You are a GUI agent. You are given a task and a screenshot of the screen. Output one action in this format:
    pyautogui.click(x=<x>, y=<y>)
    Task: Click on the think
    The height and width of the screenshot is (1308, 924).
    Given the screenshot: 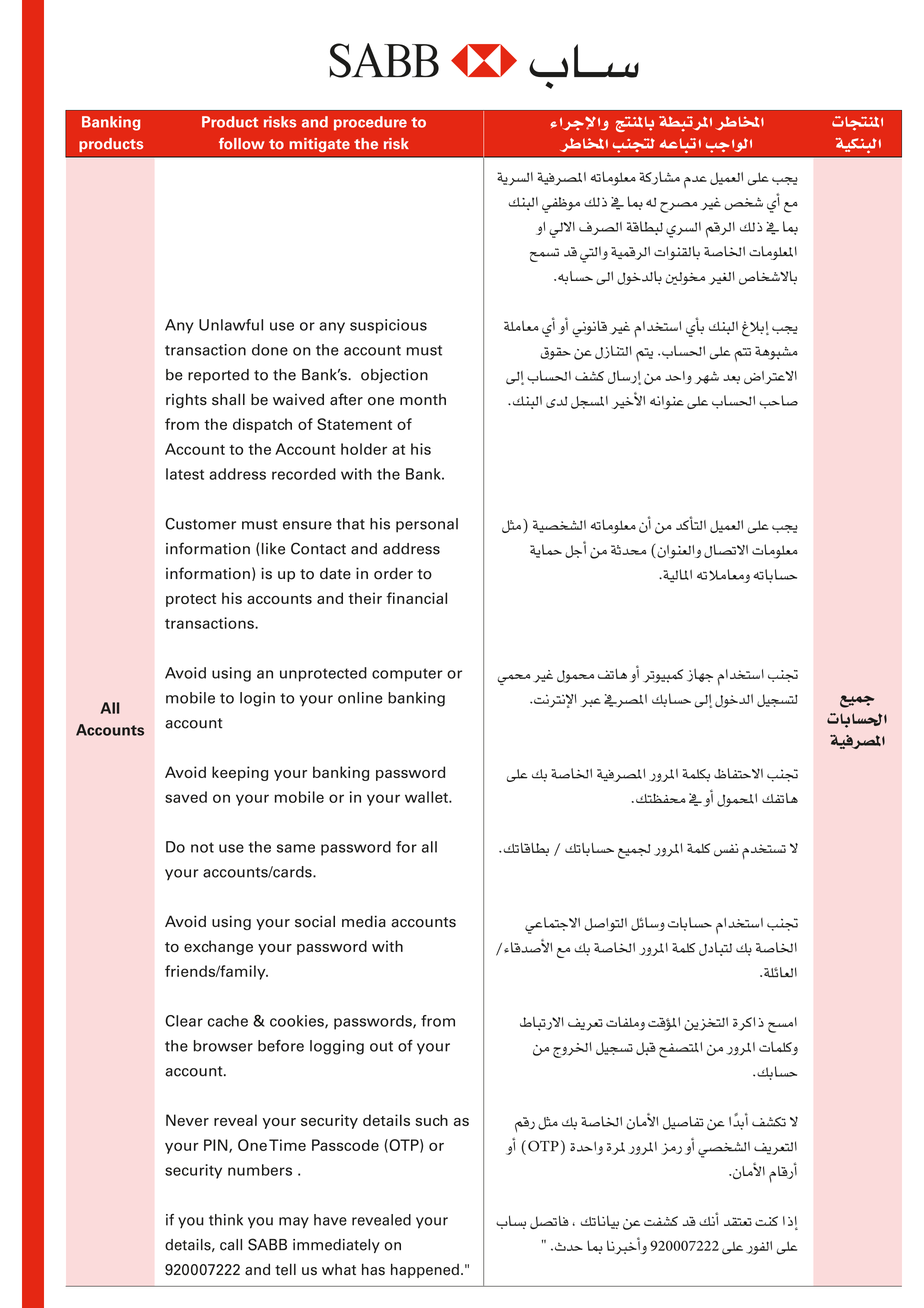 What is the action you would take?
    pyautogui.click(x=226, y=1220)
